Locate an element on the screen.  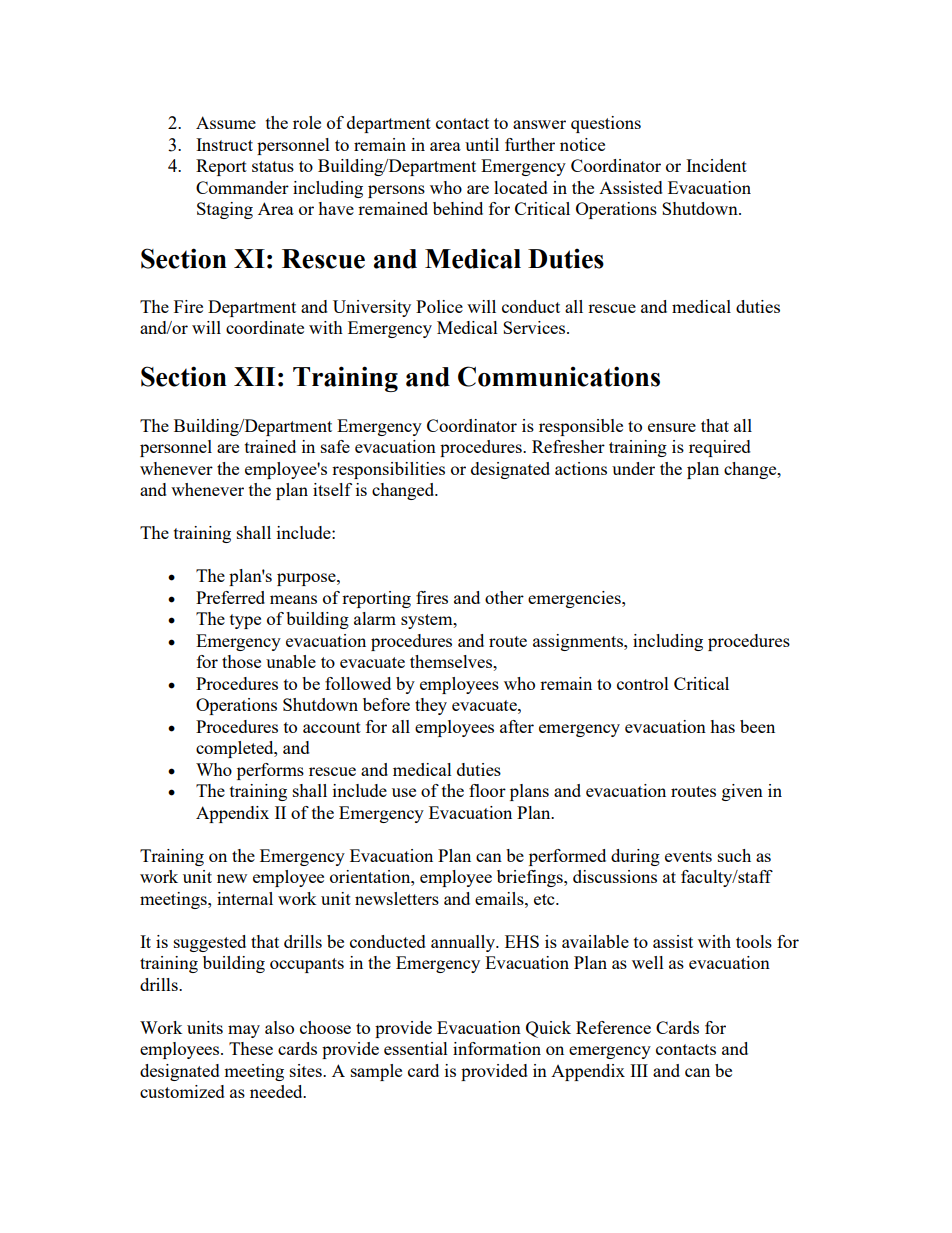
Communications is located at coordinates (559, 376).
